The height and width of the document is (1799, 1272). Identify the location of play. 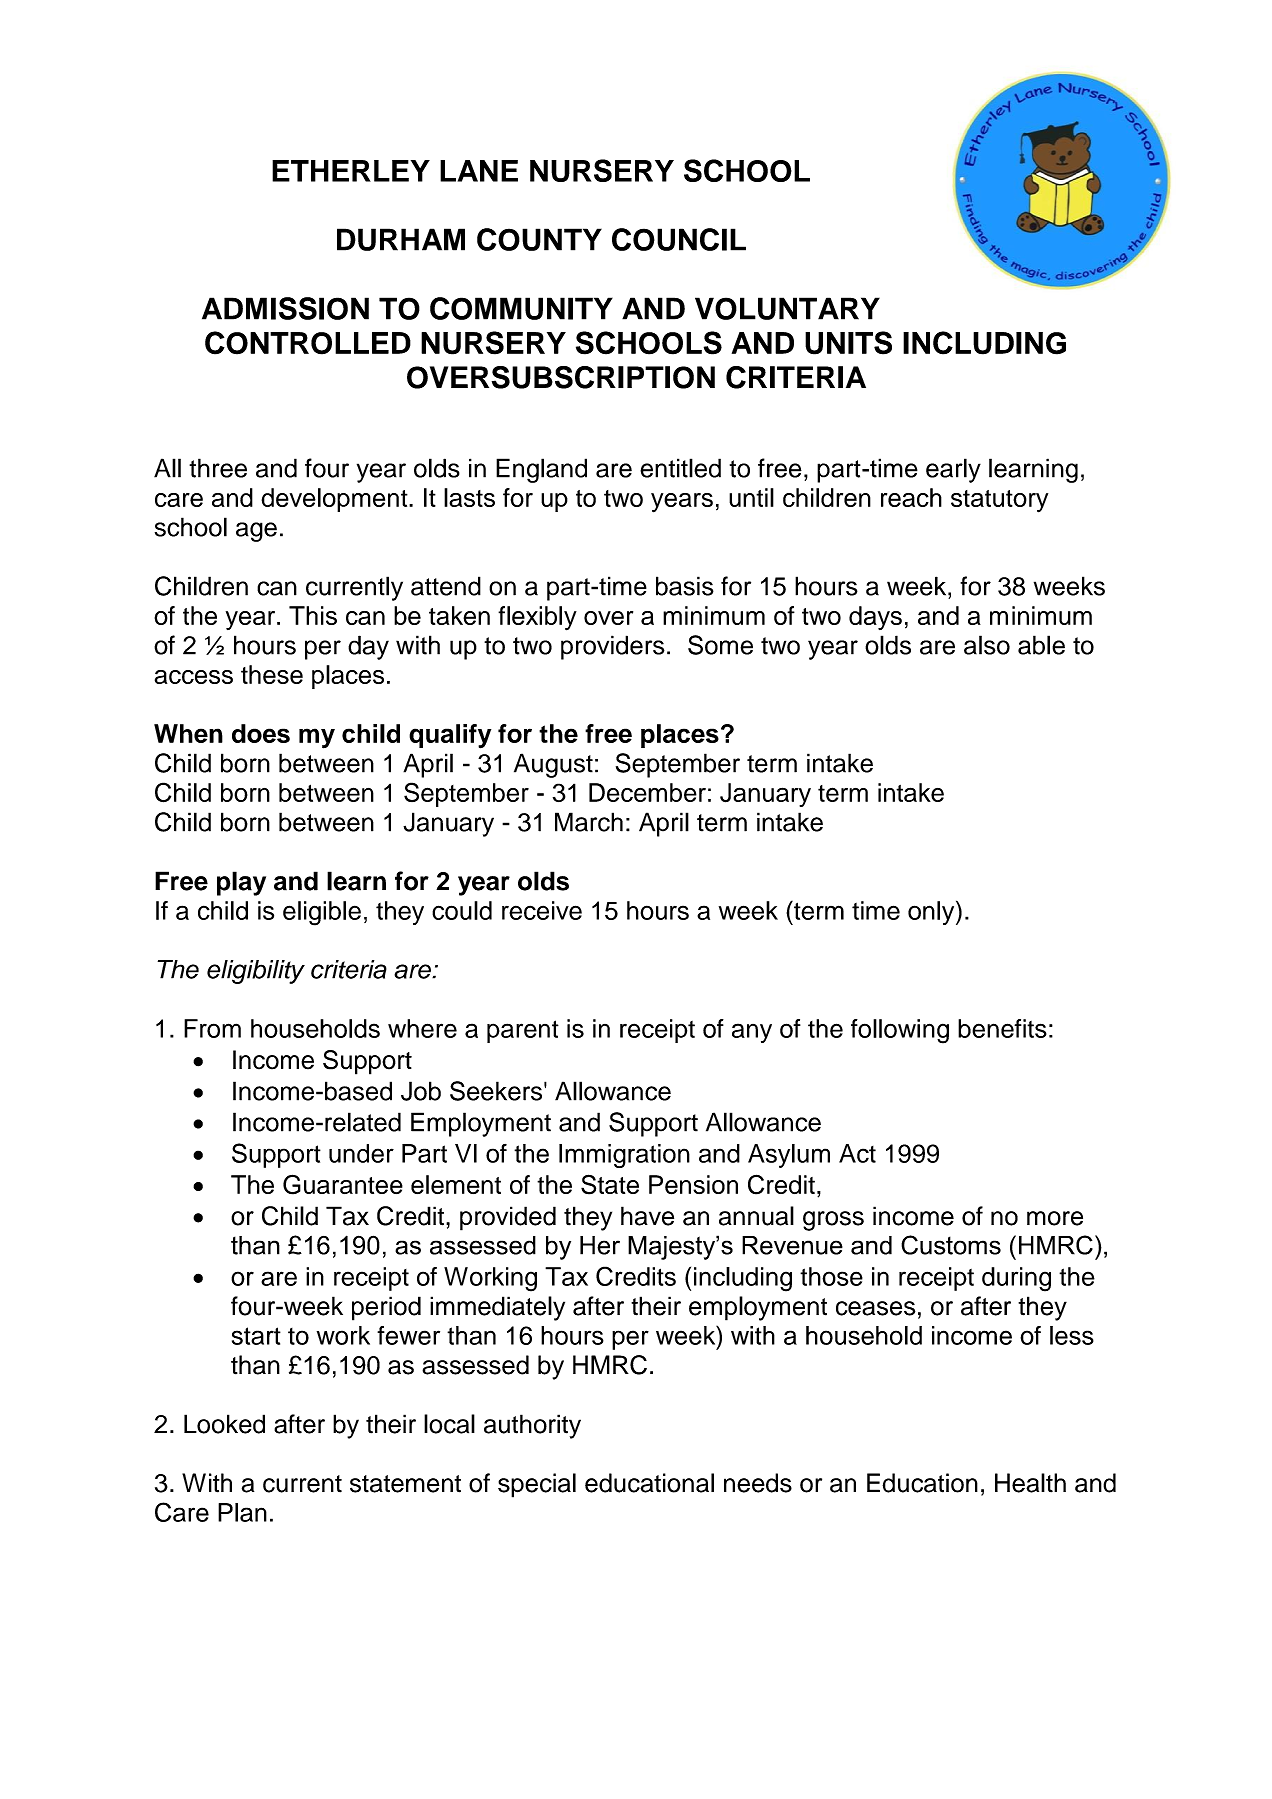
(241, 883).
